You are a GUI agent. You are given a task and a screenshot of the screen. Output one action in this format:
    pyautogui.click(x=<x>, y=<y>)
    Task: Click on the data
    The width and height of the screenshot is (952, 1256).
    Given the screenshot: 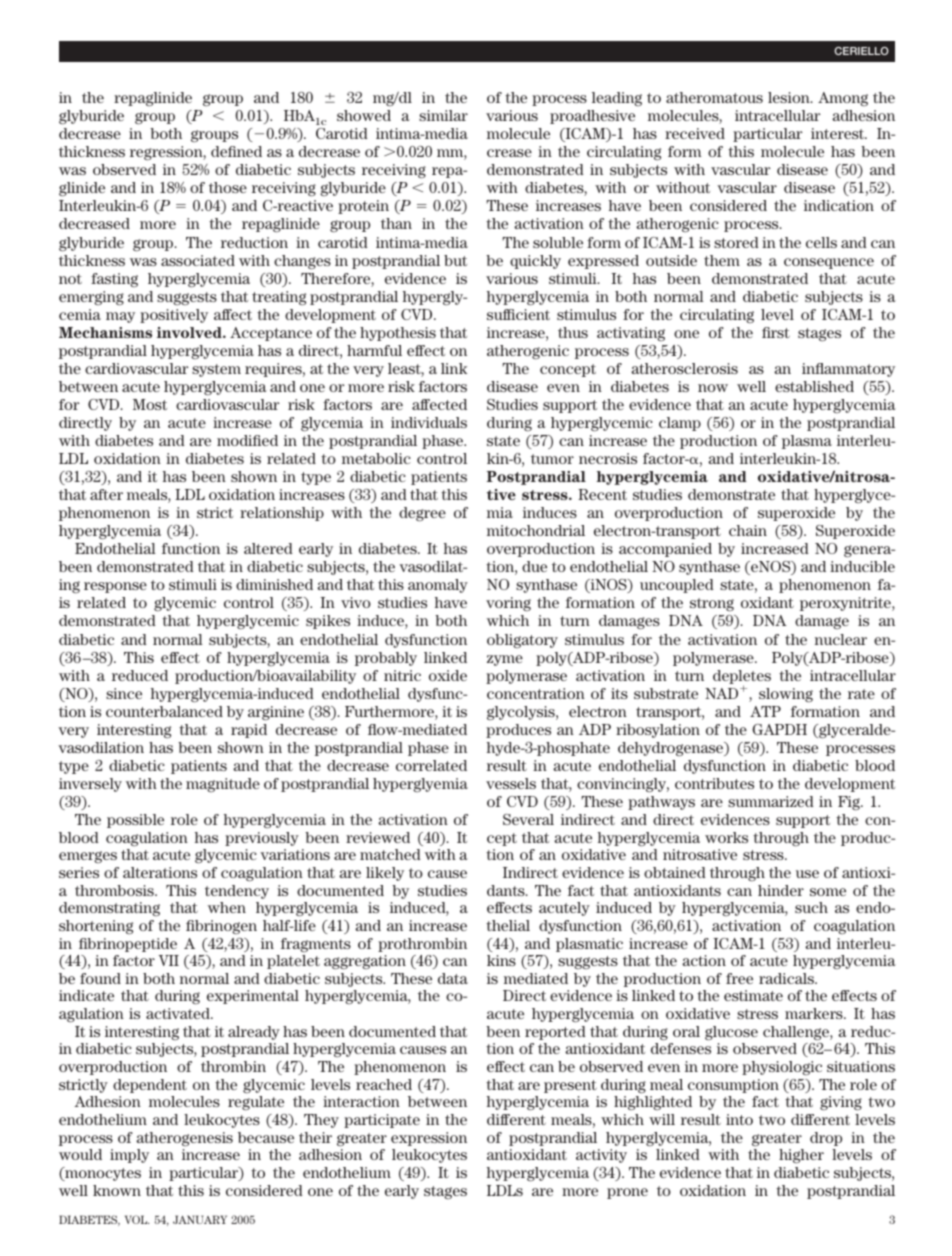 What is the action you would take?
    pyautogui.click(x=453, y=978)
